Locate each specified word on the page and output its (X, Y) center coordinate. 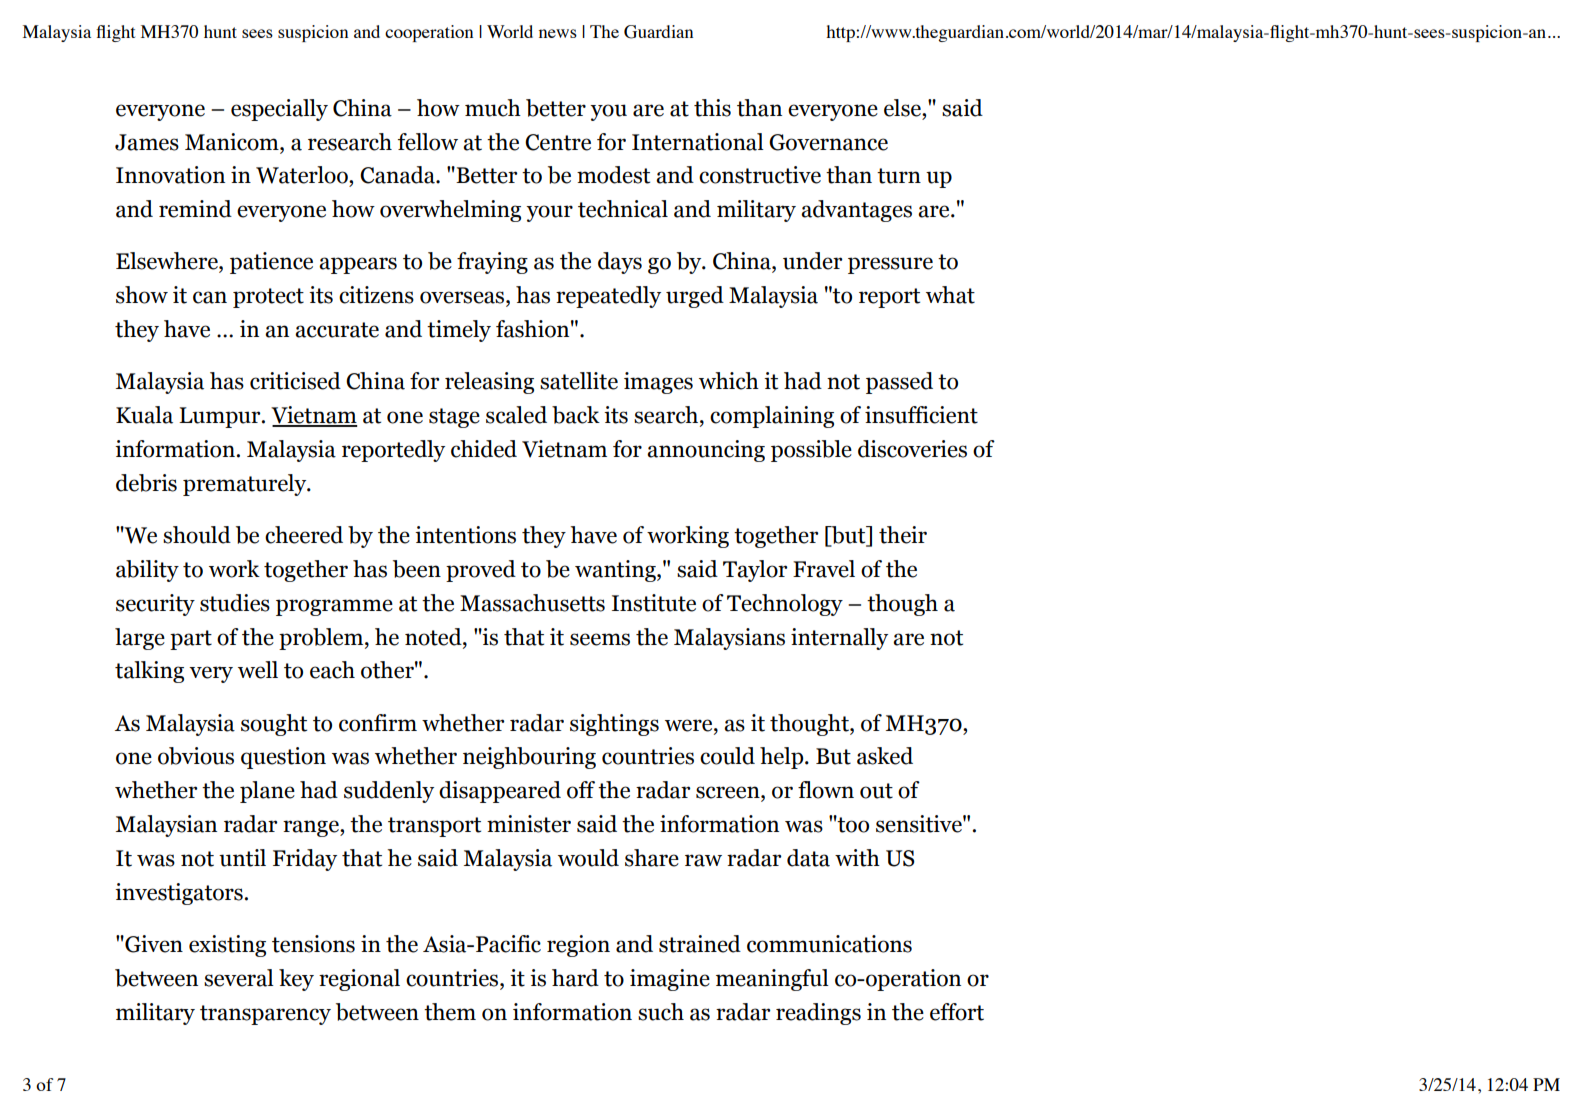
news (558, 33)
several (239, 978)
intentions (465, 535)
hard (575, 978)
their (903, 535)
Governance (828, 142)
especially (279, 110)
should (197, 535)
